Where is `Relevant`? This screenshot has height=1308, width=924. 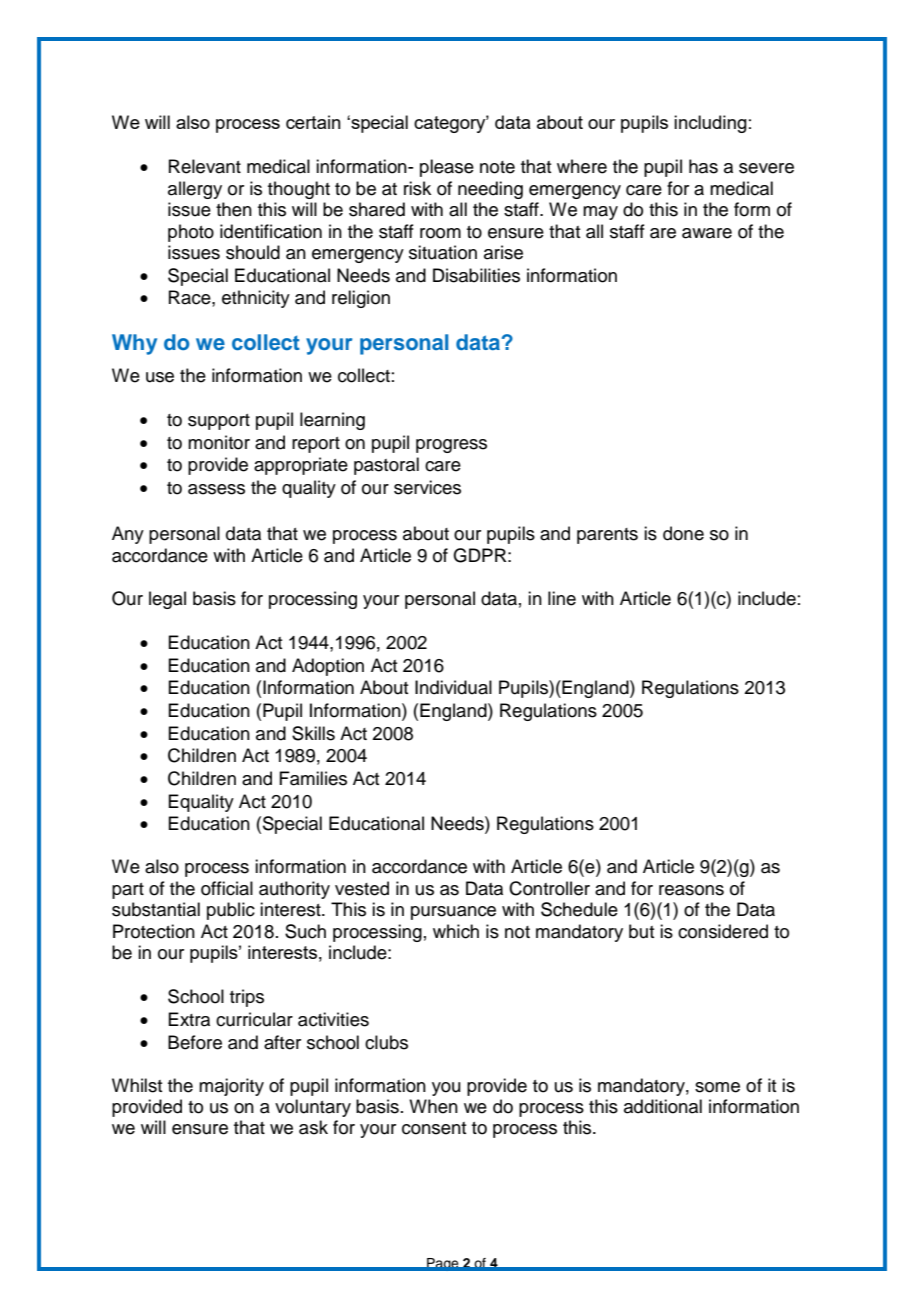 Relevant is located at coordinates (205, 166).
